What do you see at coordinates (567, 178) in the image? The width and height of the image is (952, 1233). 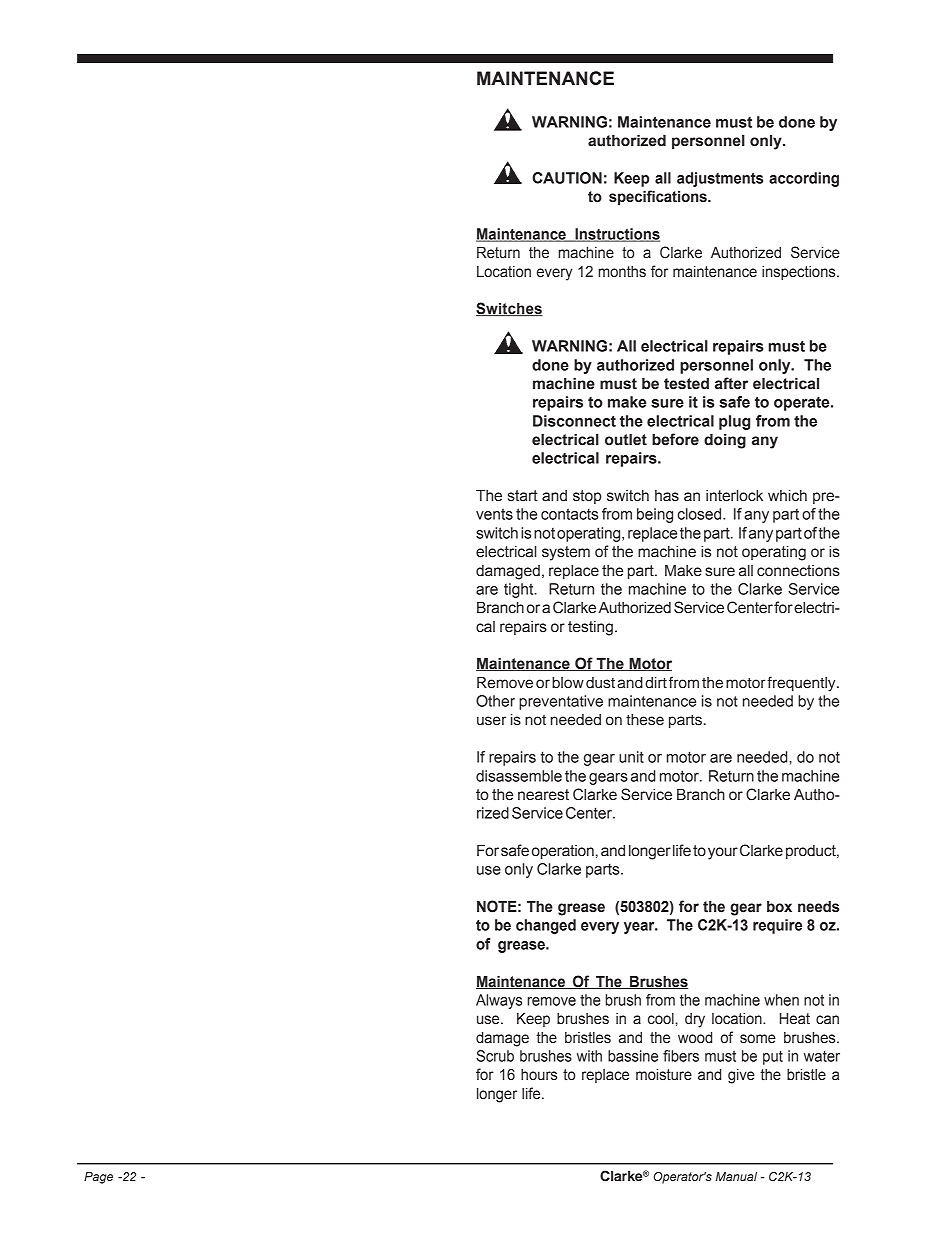 I see `CAUTION` at bounding box center [567, 178].
